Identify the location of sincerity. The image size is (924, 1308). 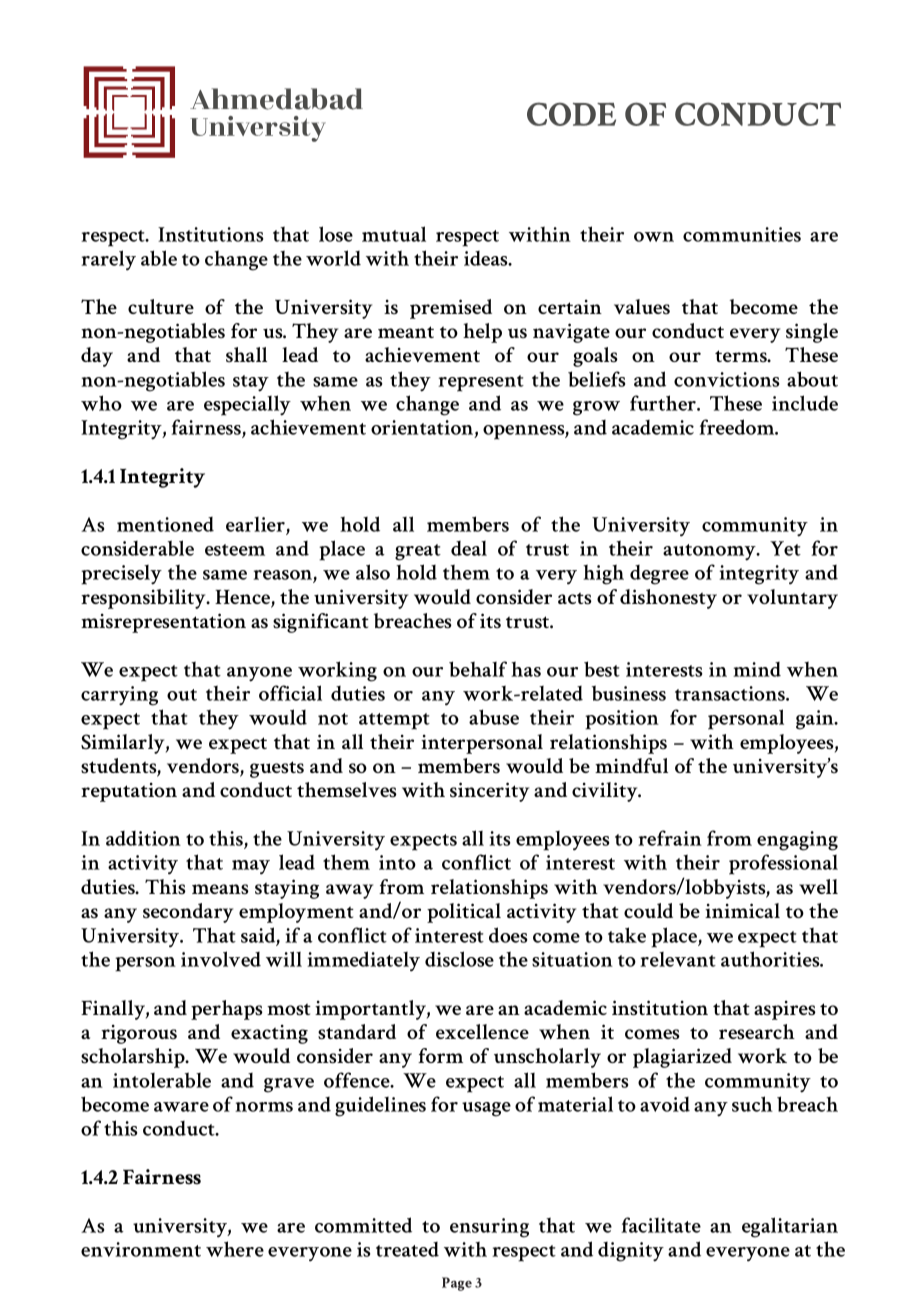
(489, 792).
